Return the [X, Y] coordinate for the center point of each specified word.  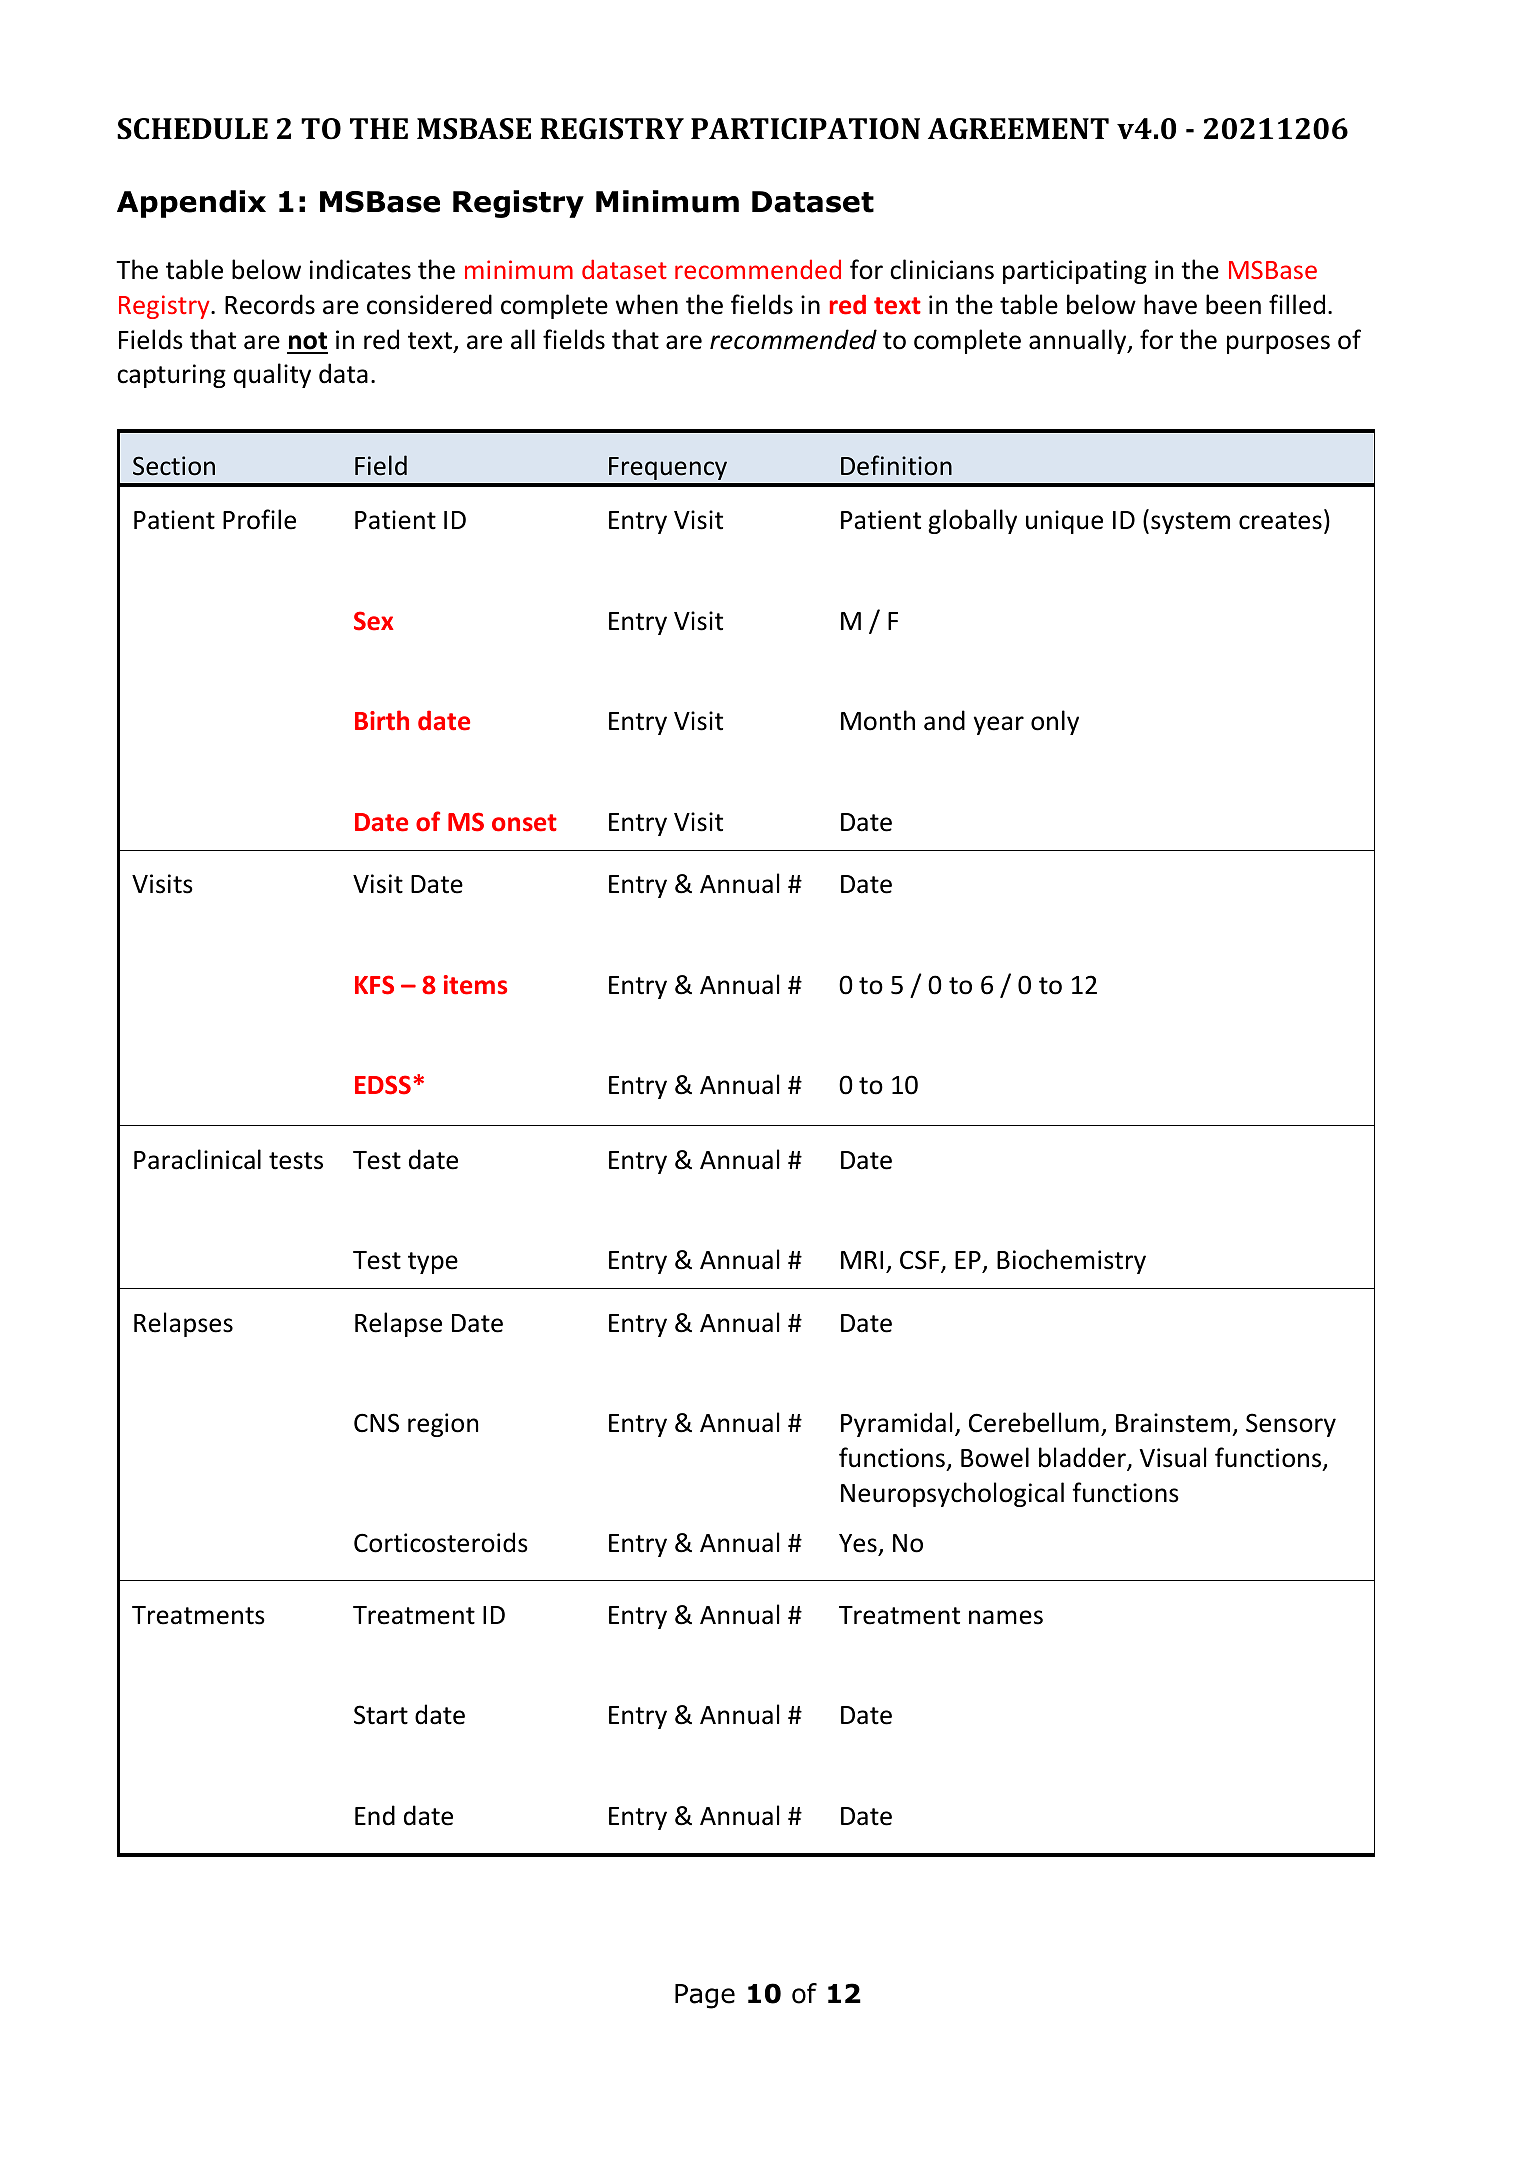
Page [705, 1996]
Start [381, 1715]
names [1006, 1617]
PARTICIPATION [805, 129]
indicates [360, 269]
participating [1075, 272]
